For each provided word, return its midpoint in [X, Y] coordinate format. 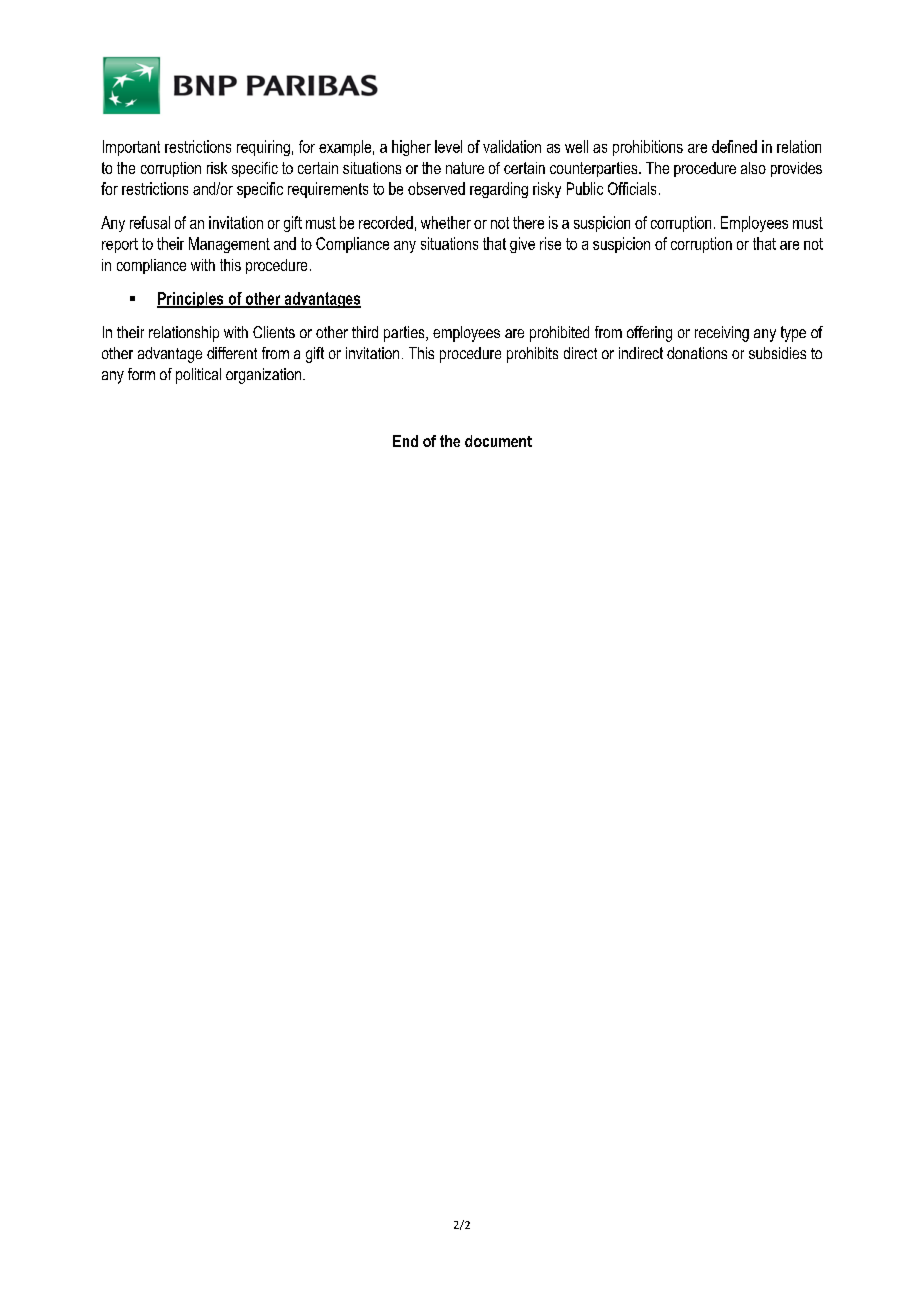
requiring [263, 148]
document [498, 441]
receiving [722, 334]
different [232, 353]
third [365, 332]
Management [229, 245]
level [448, 146]
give [522, 245]
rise [550, 243]
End [405, 441]
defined [734, 146]
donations [697, 353]
